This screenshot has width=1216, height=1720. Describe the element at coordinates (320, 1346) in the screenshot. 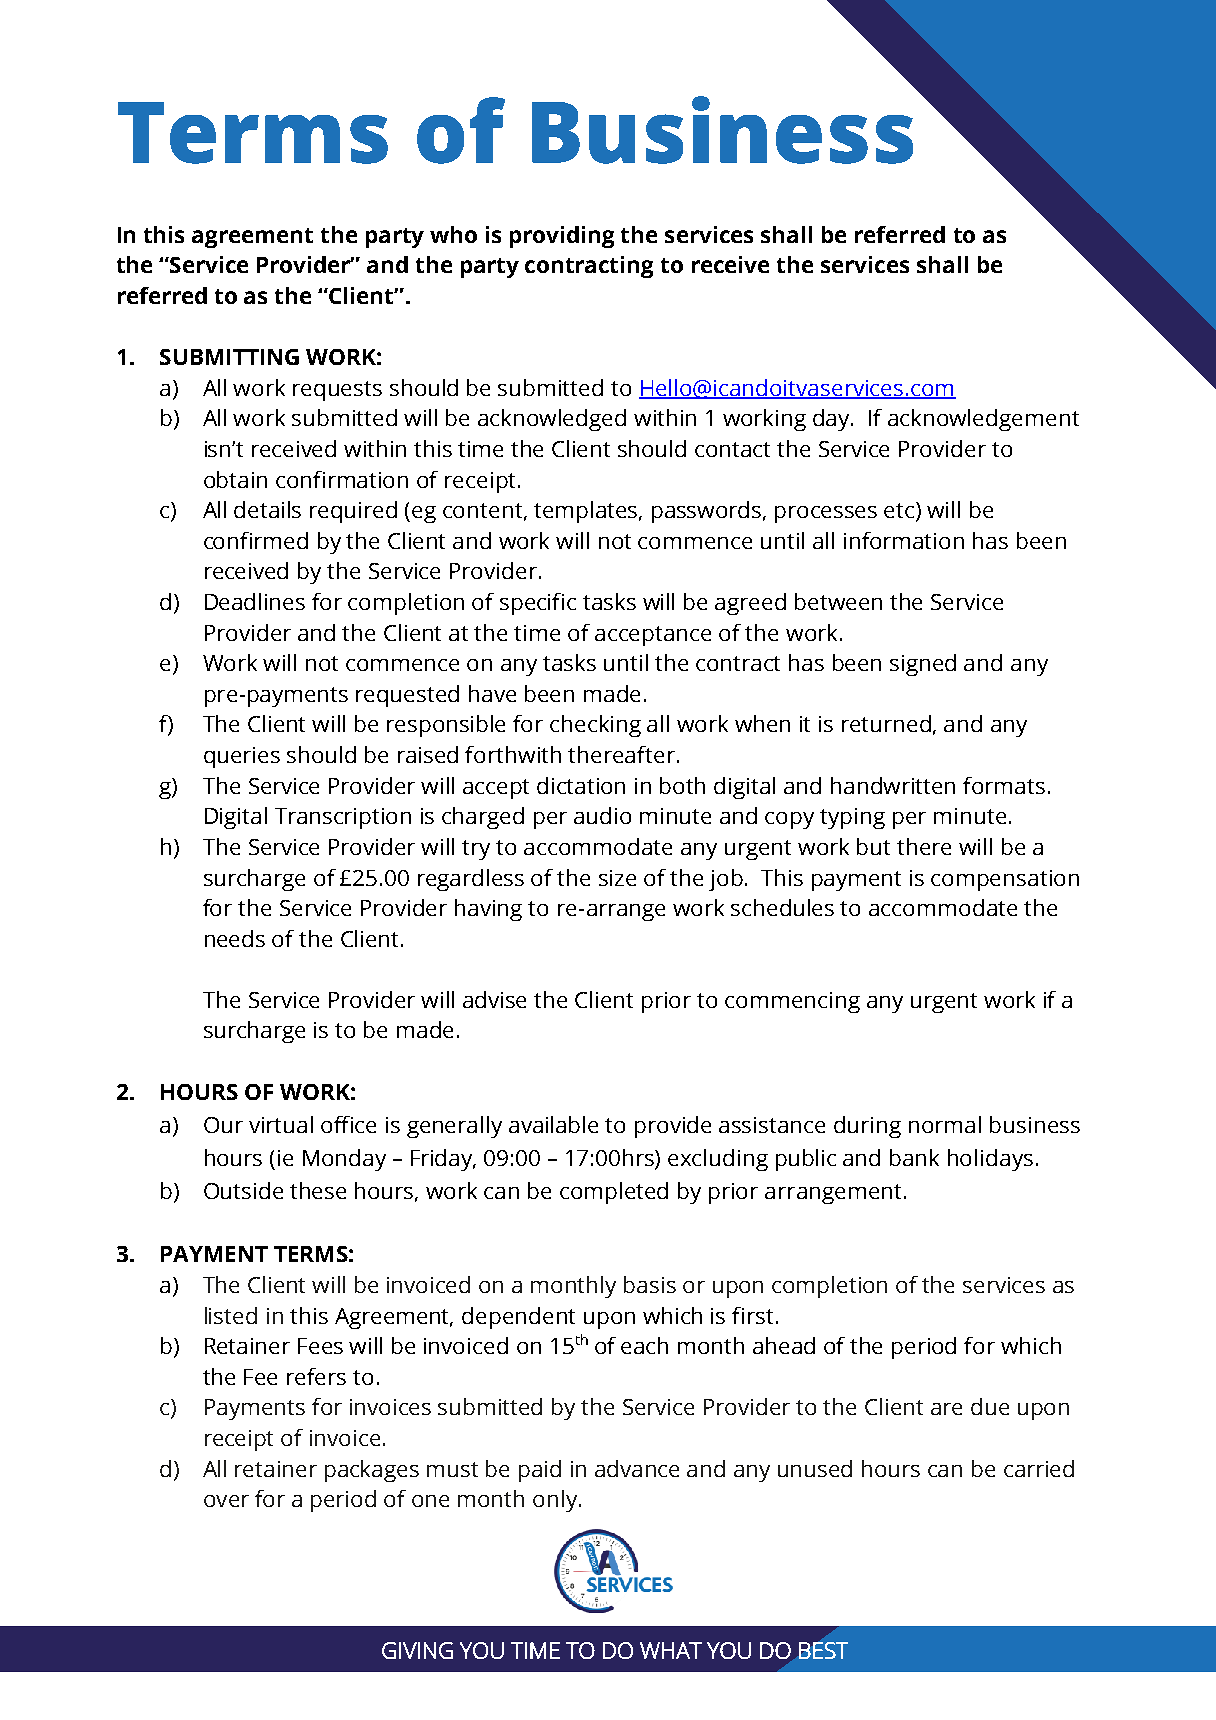

I see `Fees` at that location.
